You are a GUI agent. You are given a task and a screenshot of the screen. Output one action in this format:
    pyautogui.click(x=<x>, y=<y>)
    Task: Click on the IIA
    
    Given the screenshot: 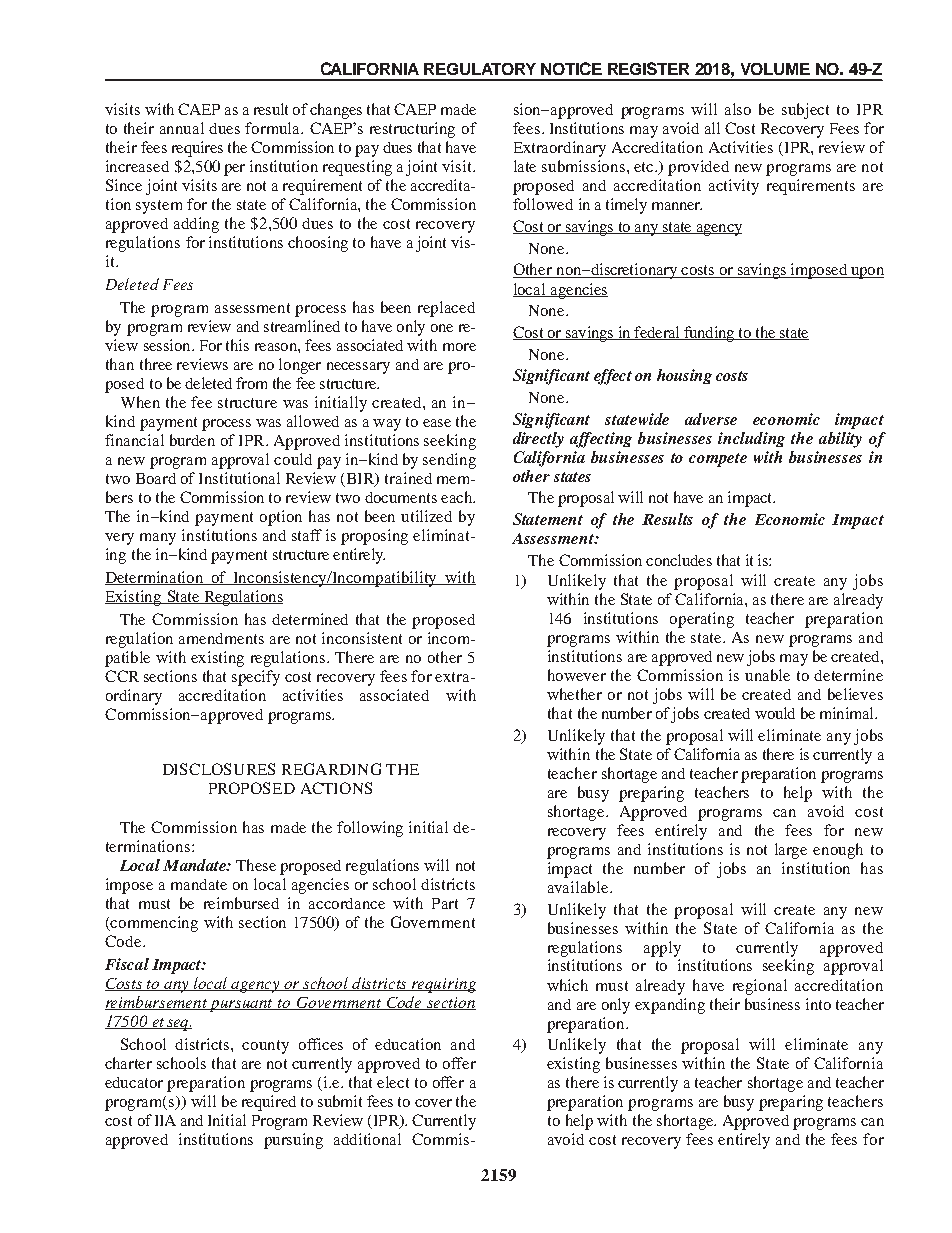 What is the action you would take?
    pyautogui.click(x=165, y=1120)
